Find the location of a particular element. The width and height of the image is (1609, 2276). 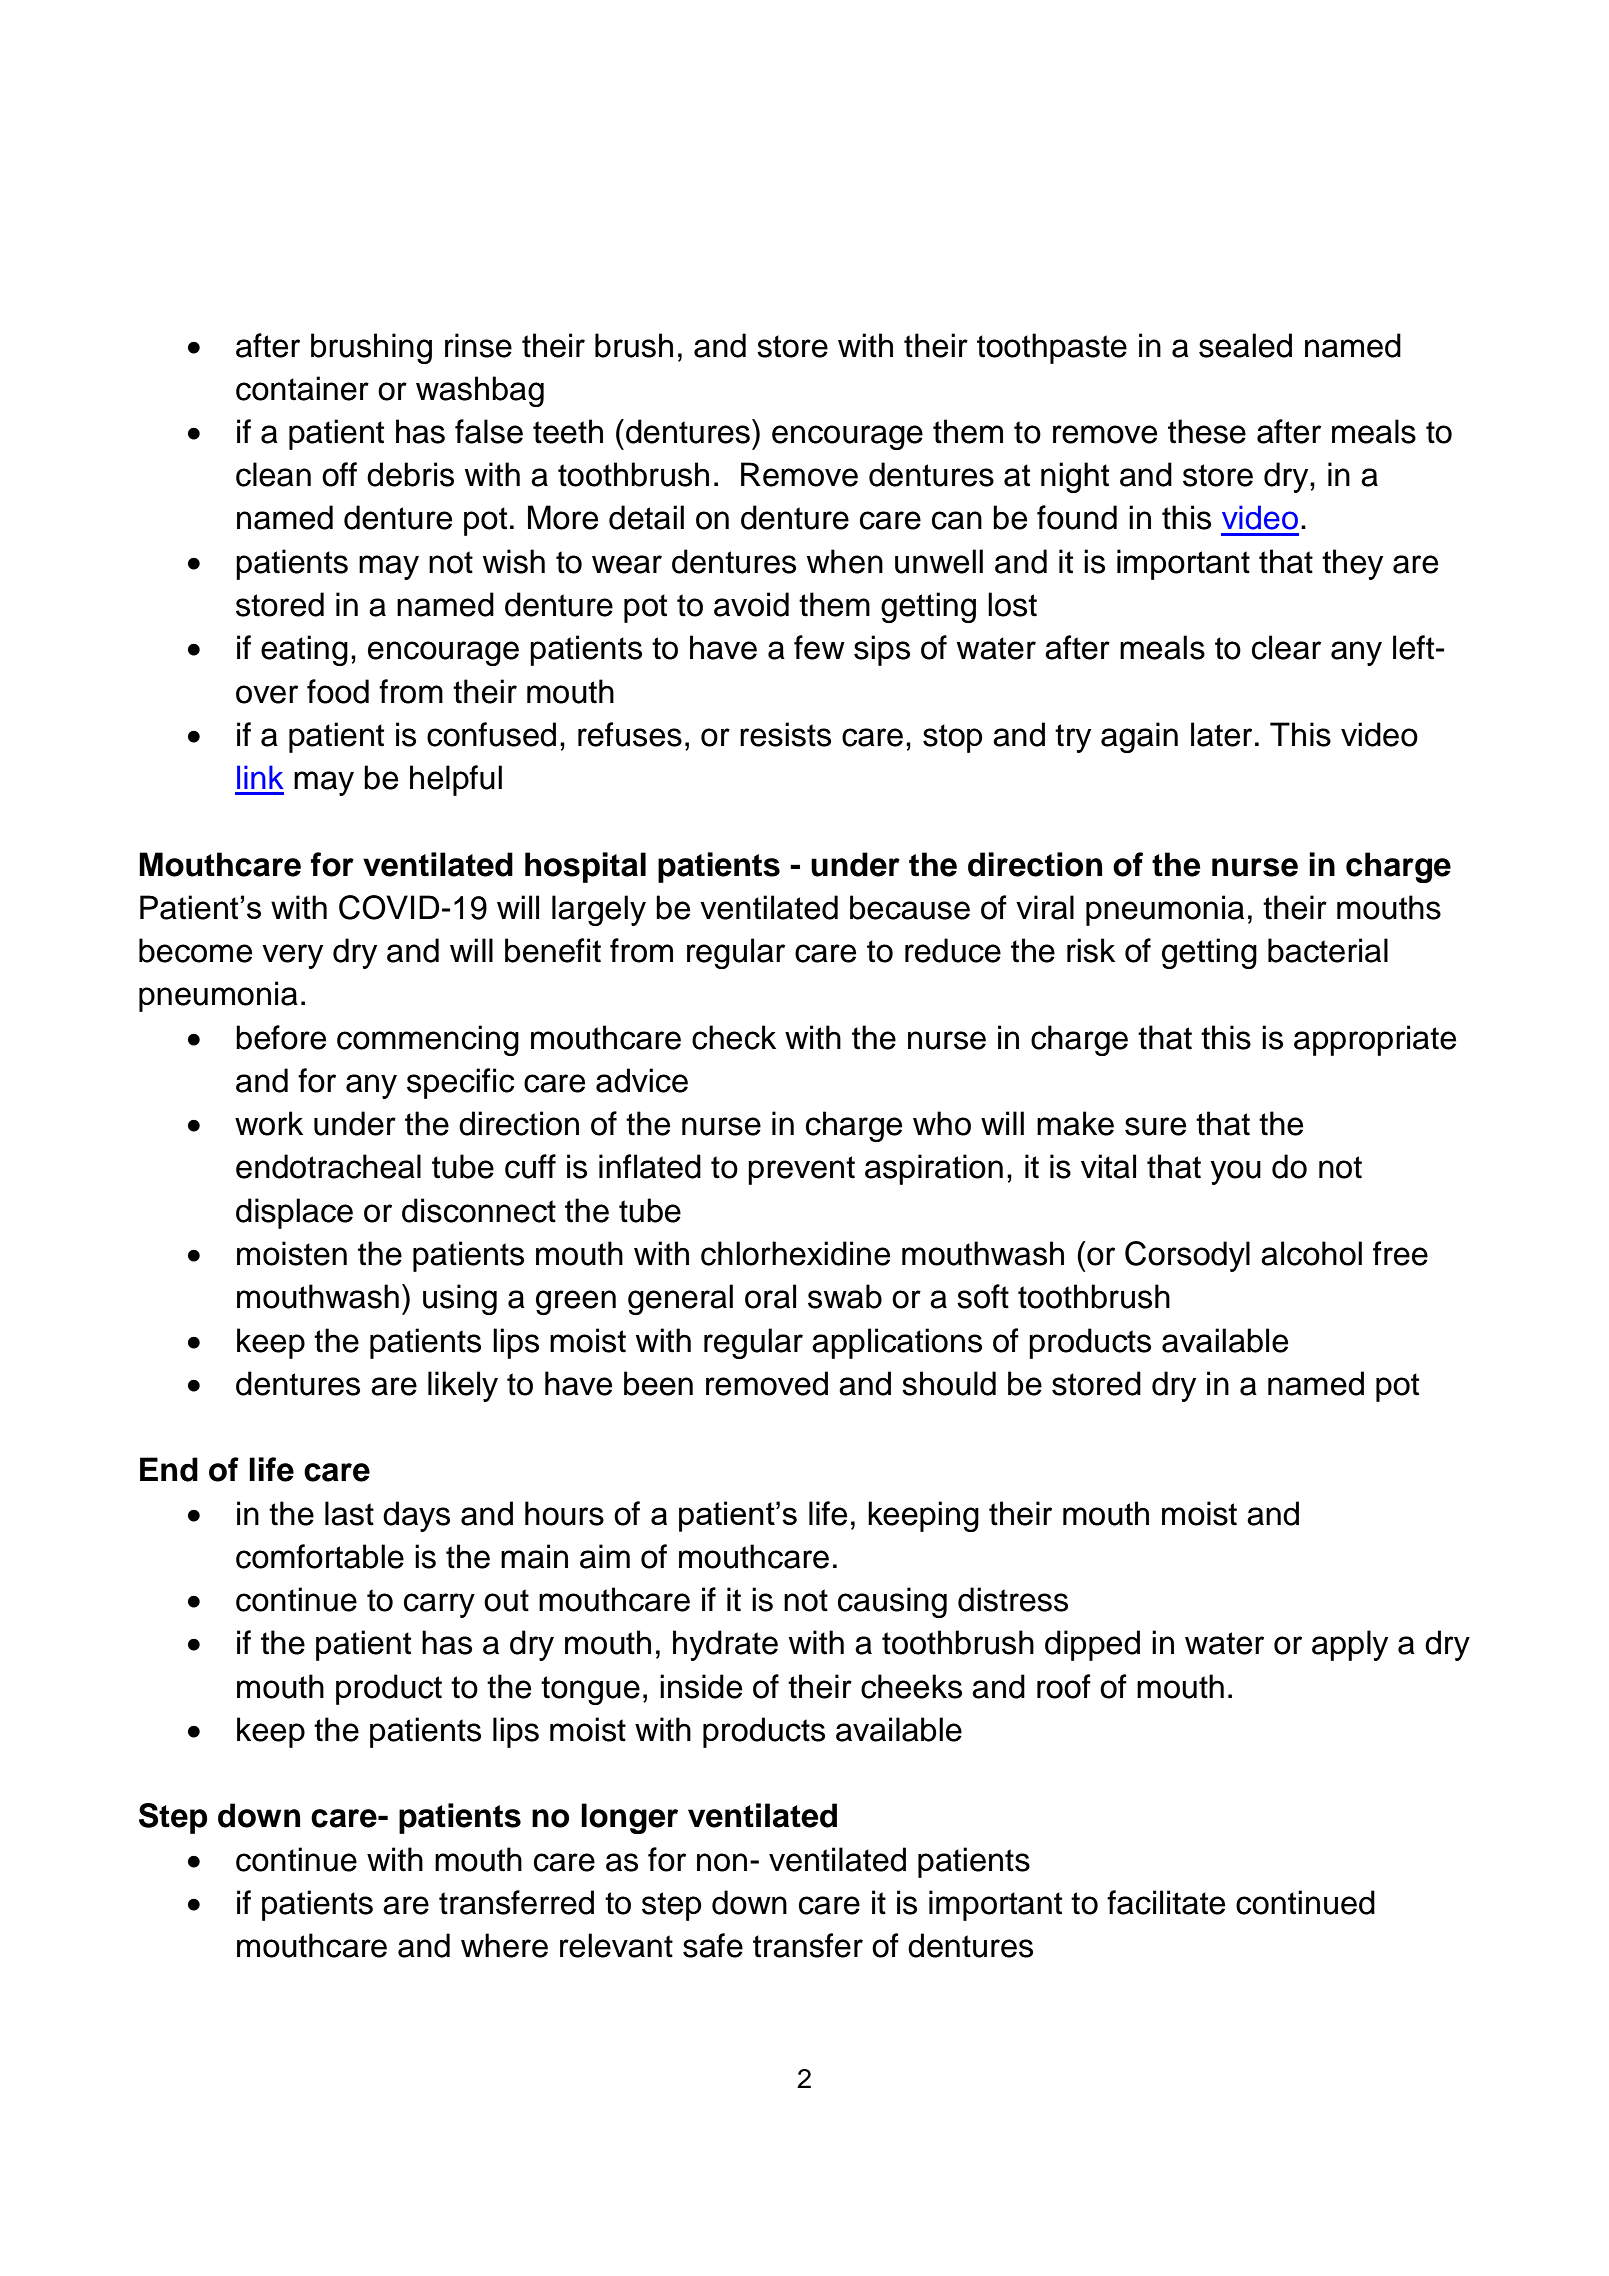

later is located at coordinates (1221, 734).
